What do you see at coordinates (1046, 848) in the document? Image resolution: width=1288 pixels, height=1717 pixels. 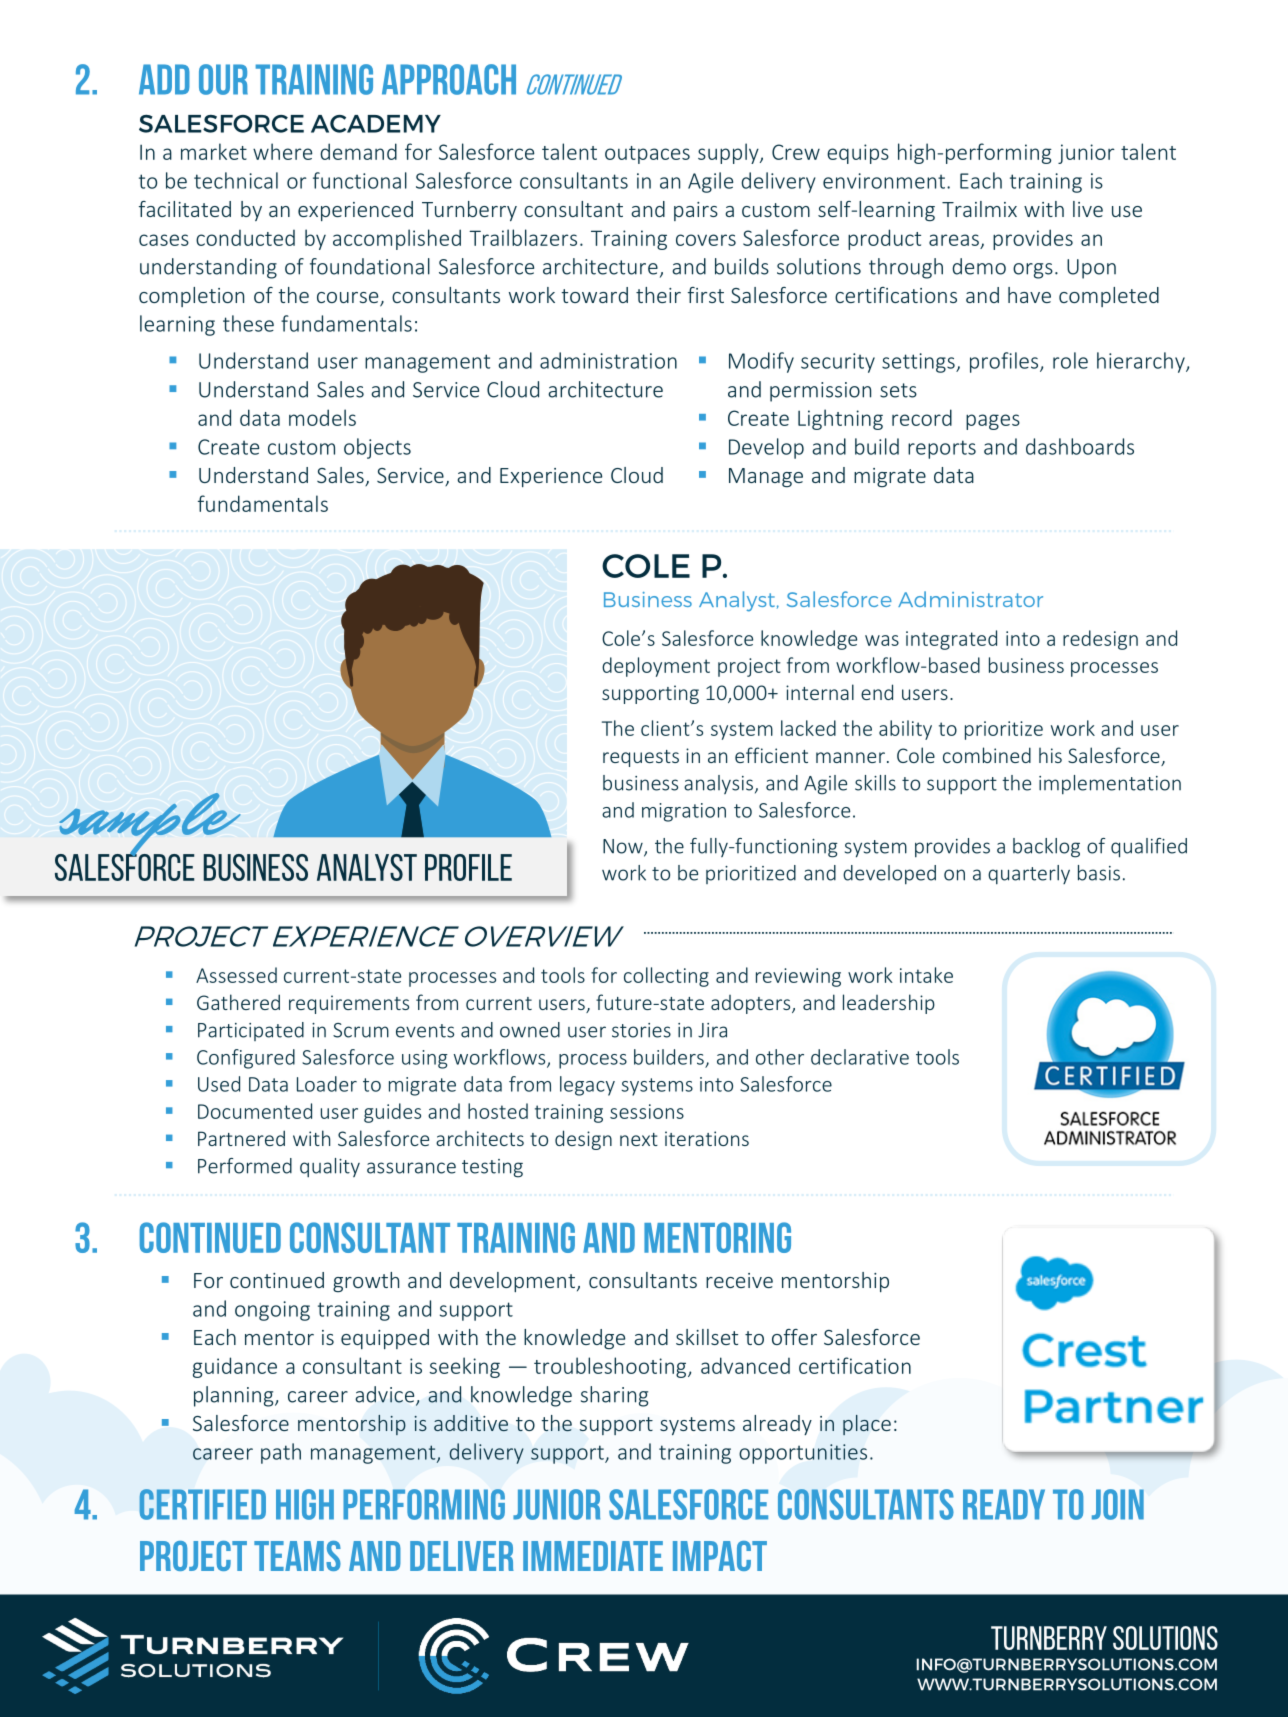 I see `backlog` at bounding box center [1046, 848].
